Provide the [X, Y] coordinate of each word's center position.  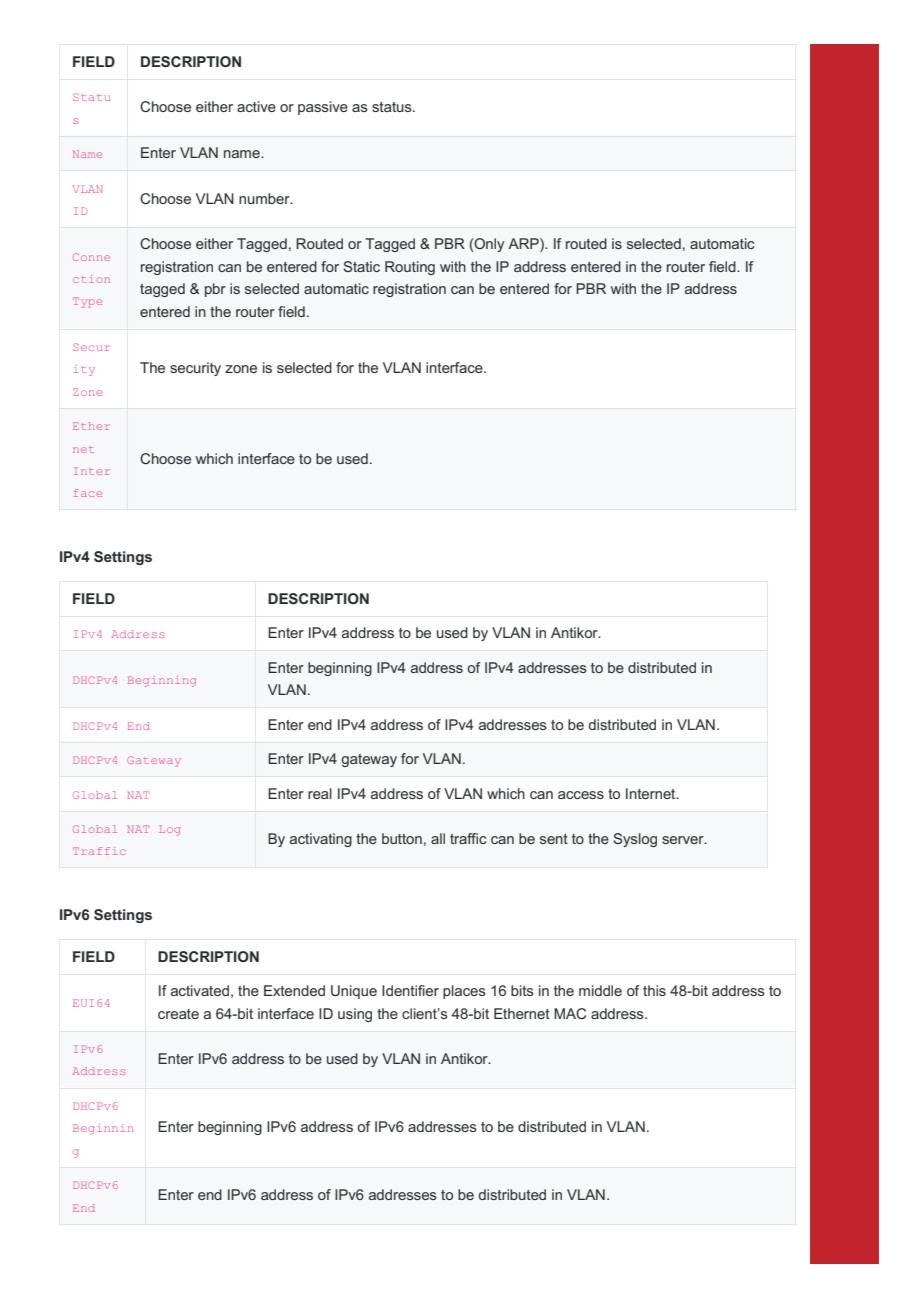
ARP [524, 245]
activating [321, 840]
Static [361, 266]
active [256, 106]
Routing [410, 268]
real [320, 793]
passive [323, 108]
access [581, 795]
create [178, 1014]
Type [88, 302]
